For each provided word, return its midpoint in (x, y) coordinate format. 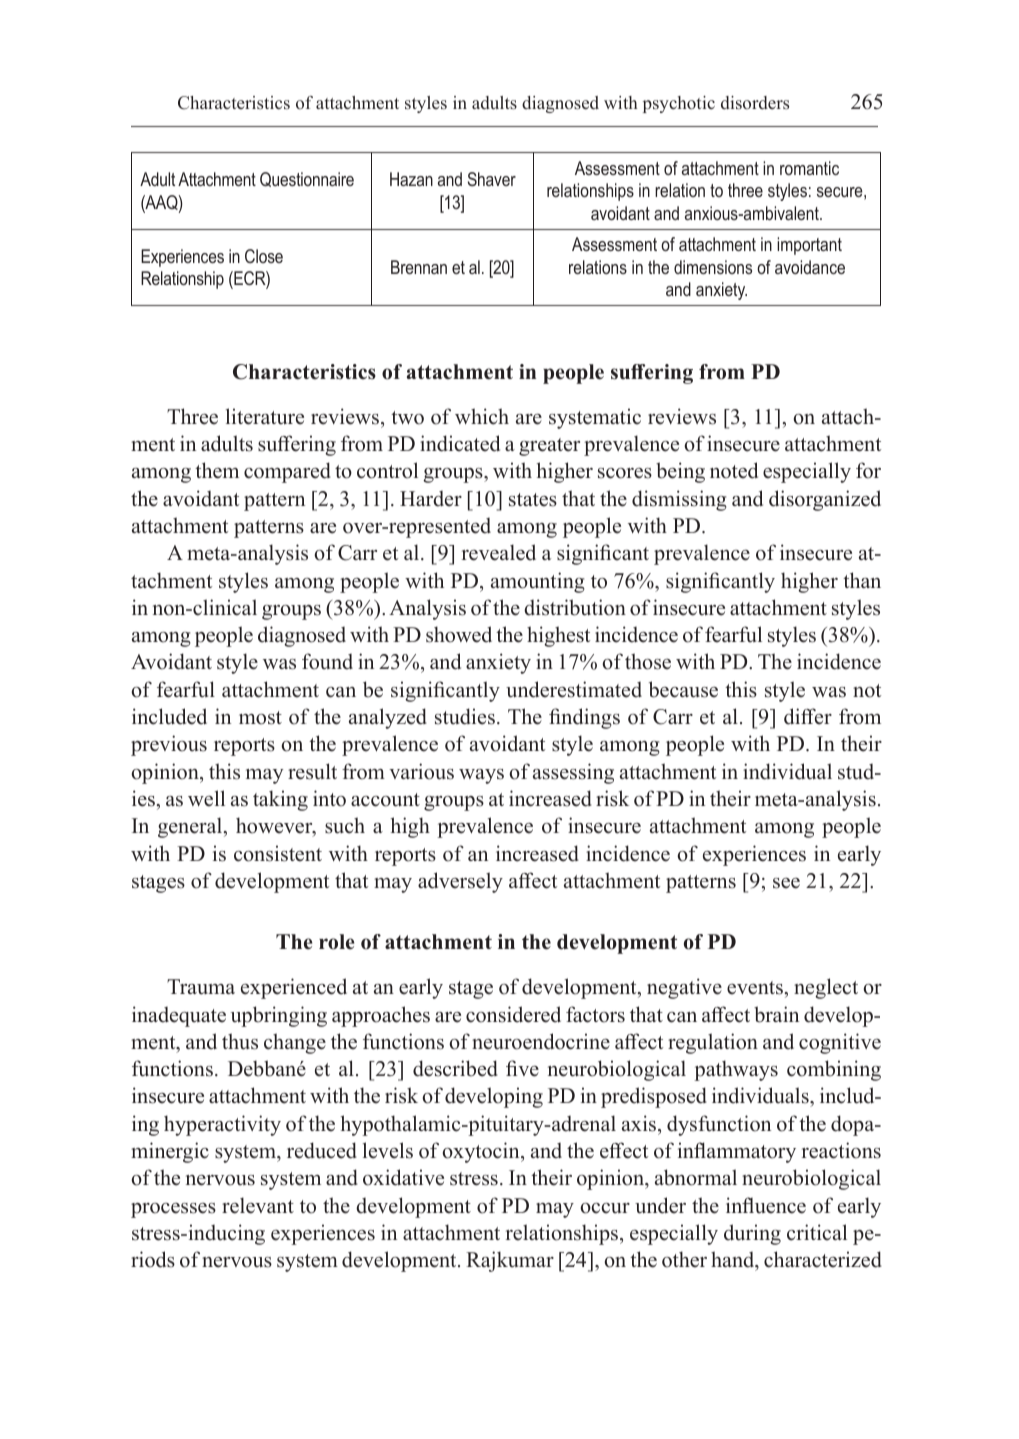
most (260, 718)
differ (808, 716)
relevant (258, 1205)
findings (584, 718)
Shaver (492, 179)
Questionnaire (307, 179)
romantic (809, 168)
